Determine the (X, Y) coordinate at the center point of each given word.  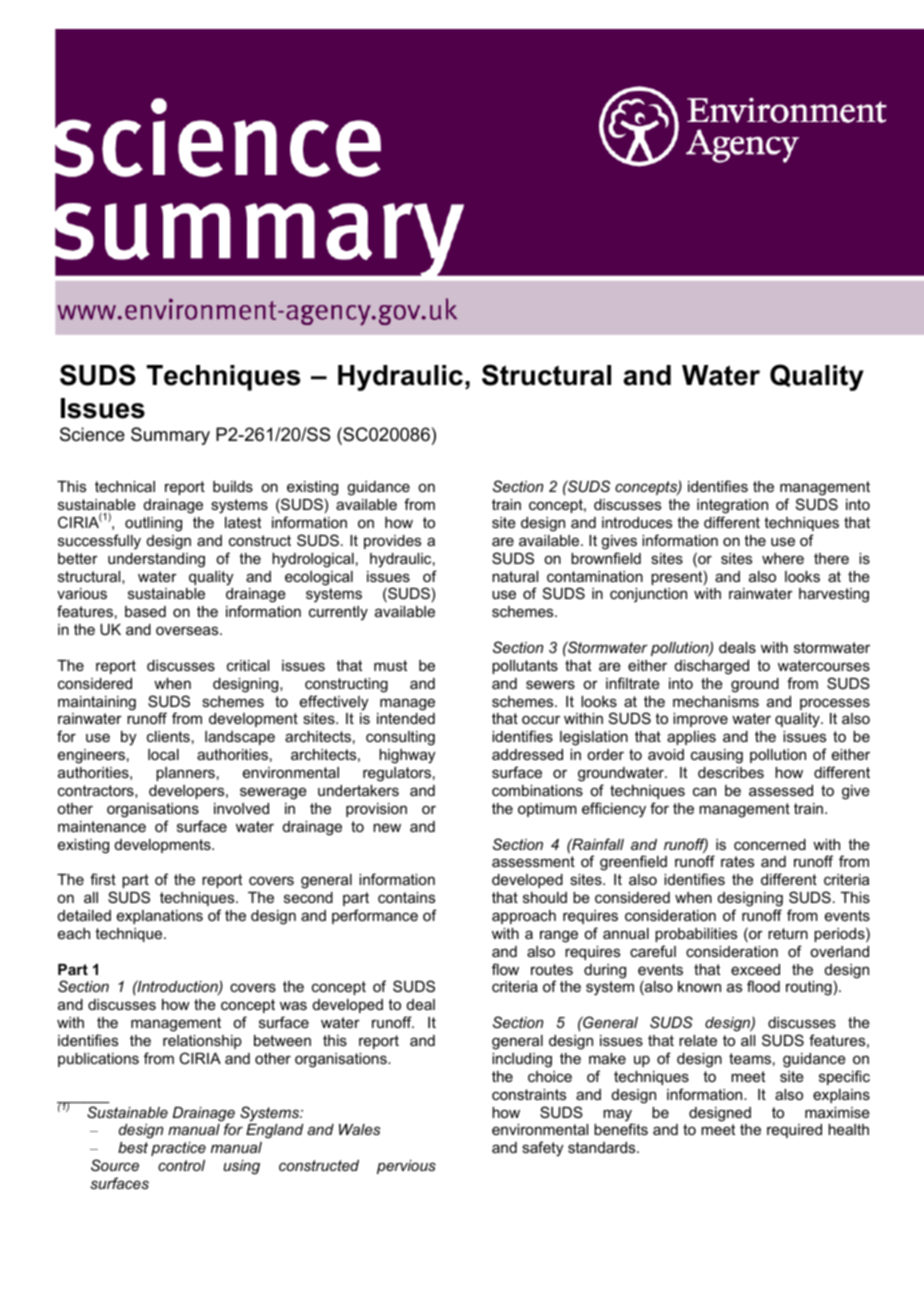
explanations (160, 917)
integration (732, 506)
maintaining (97, 703)
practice (178, 1149)
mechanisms (716, 701)
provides (392, 542)
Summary (170, 436)
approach (524, 917)
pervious (406, 1167)
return (788, 933)
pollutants (525, 667)
